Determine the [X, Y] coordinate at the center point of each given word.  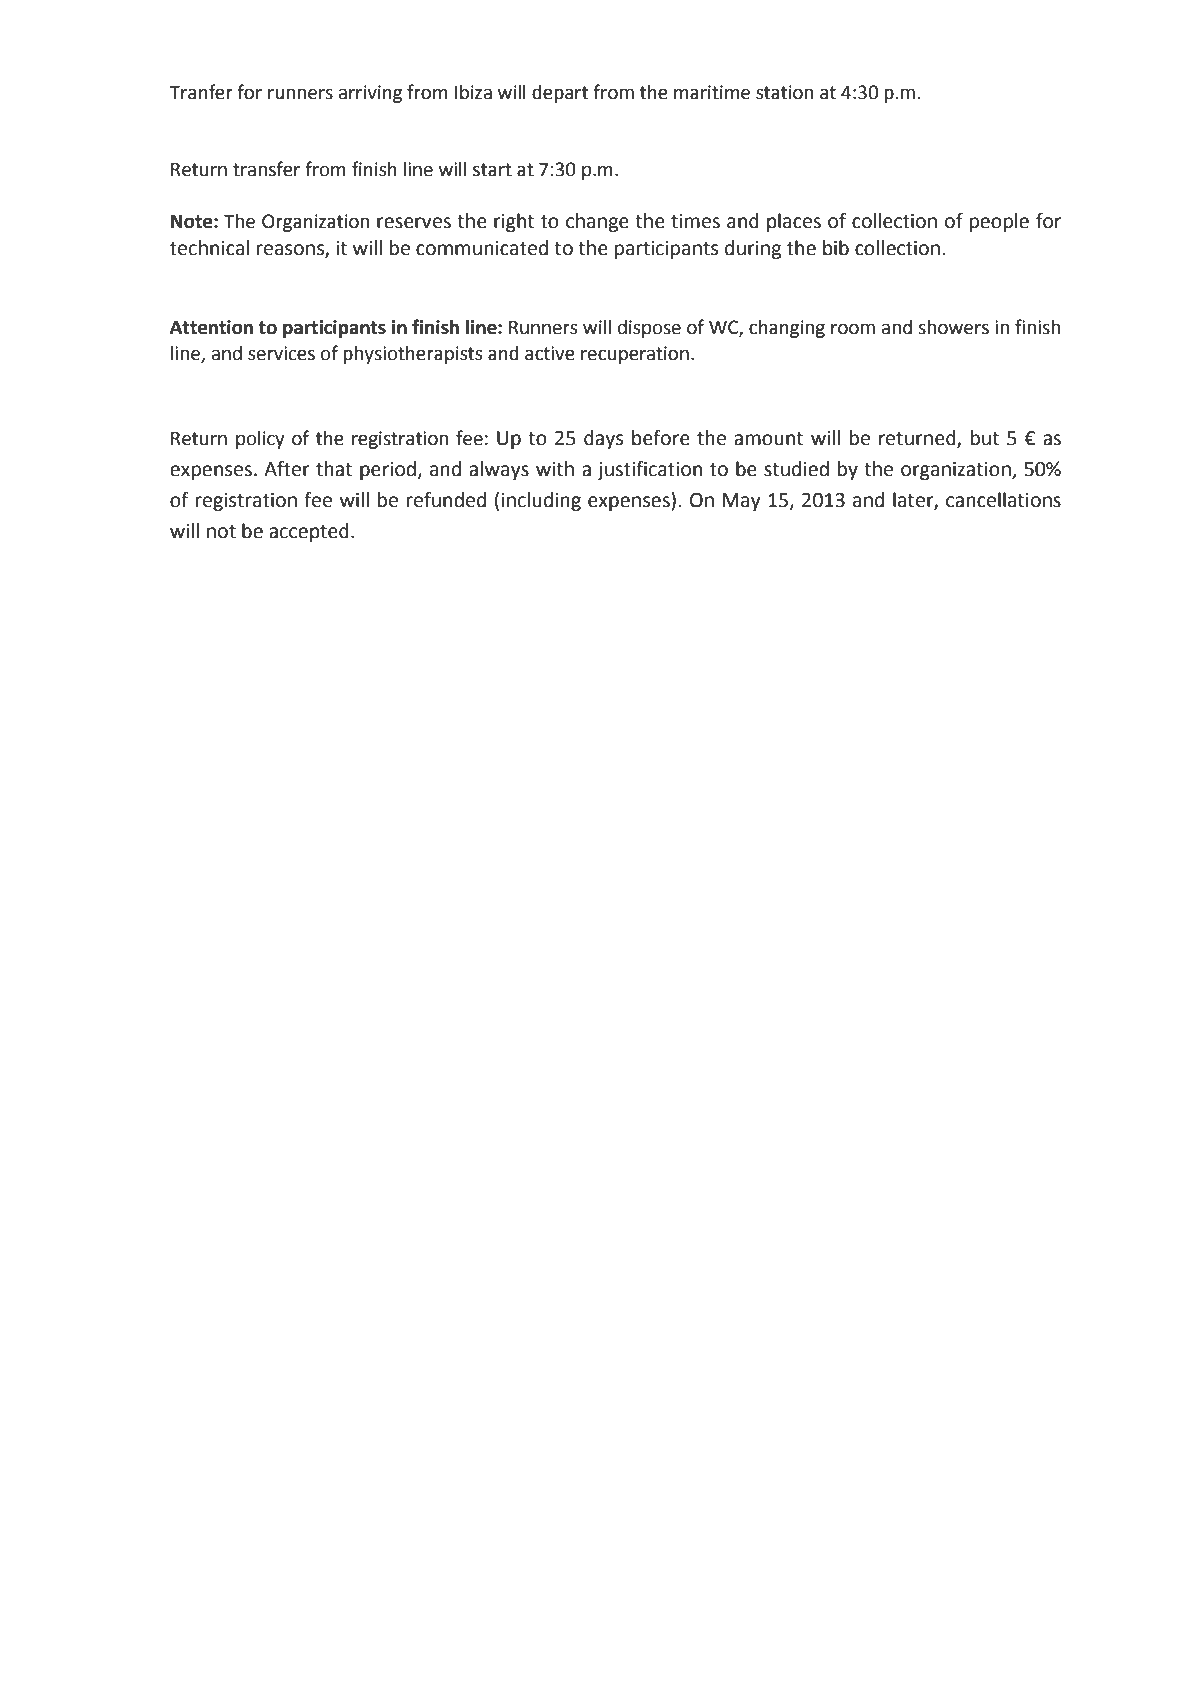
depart [560, 94]
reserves [414, 223]
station [784, 92]
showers [953, 327]
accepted [309, 532]
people [999, 222]
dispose [649, 329]
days [603, 439]
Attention [211, 327]
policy [260, 440]
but [985, 438]
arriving [370, 94]
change [597, 222]
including [541, 501]
